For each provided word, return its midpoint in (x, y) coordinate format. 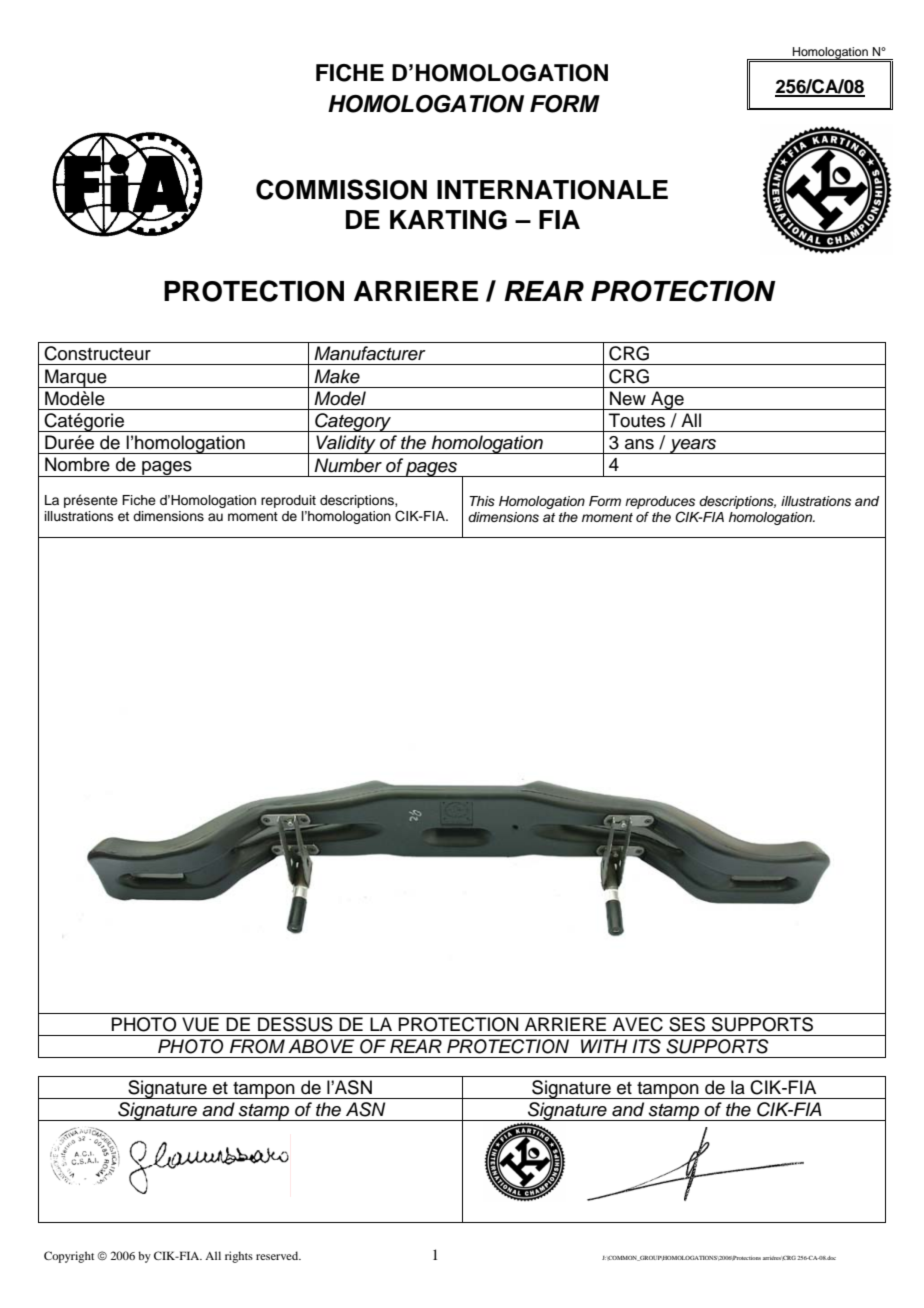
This (482, 501)
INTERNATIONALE (552, 190)
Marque (76, 378)
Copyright (69, 1257)
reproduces (660, 502)
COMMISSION (341, 189)
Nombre (77, 464)
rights (239, 1257)
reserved (278, 1255)
